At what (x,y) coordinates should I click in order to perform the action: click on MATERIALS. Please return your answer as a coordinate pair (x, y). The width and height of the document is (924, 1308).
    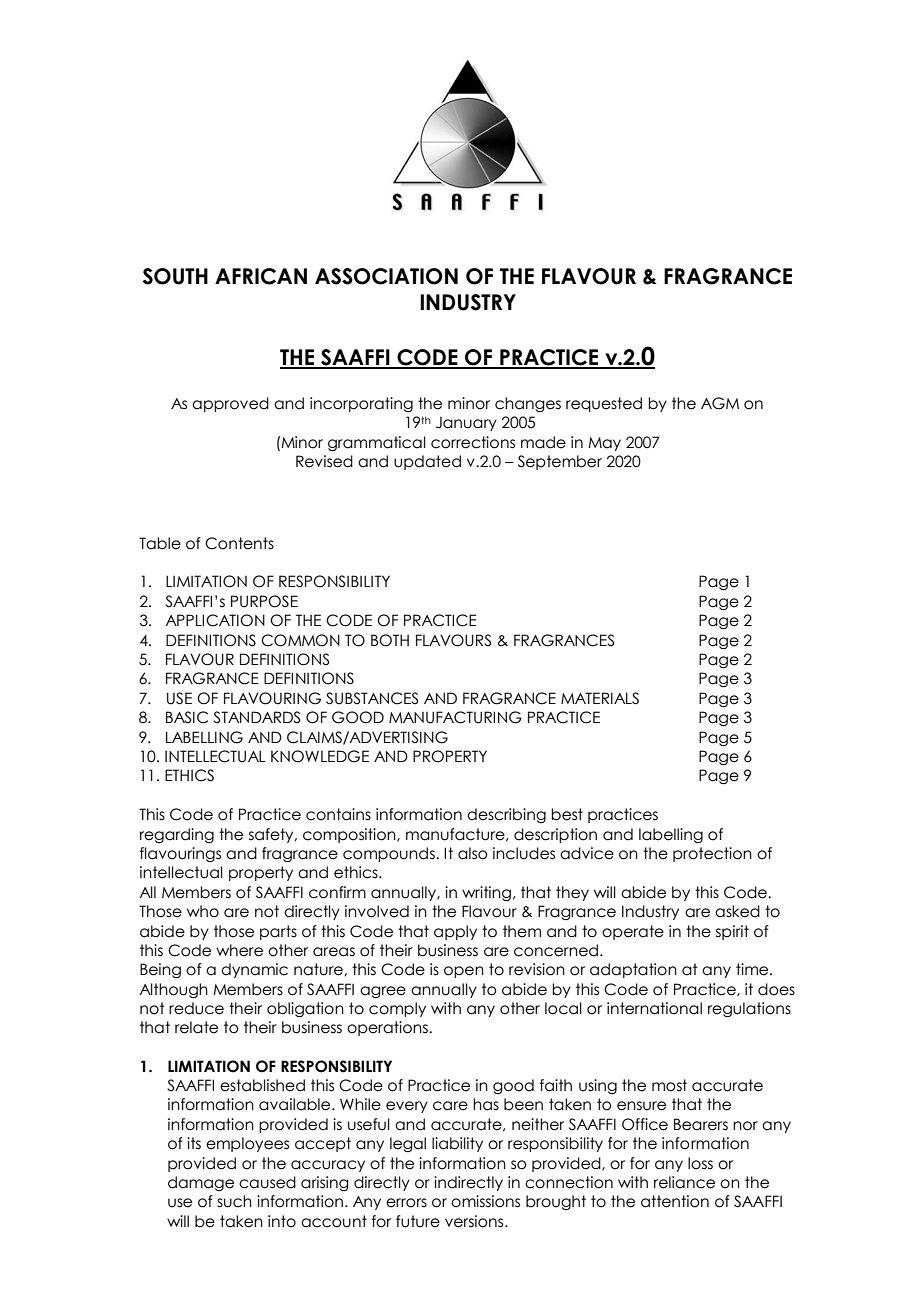
    Looking at the image, I should click on (600, 698).
